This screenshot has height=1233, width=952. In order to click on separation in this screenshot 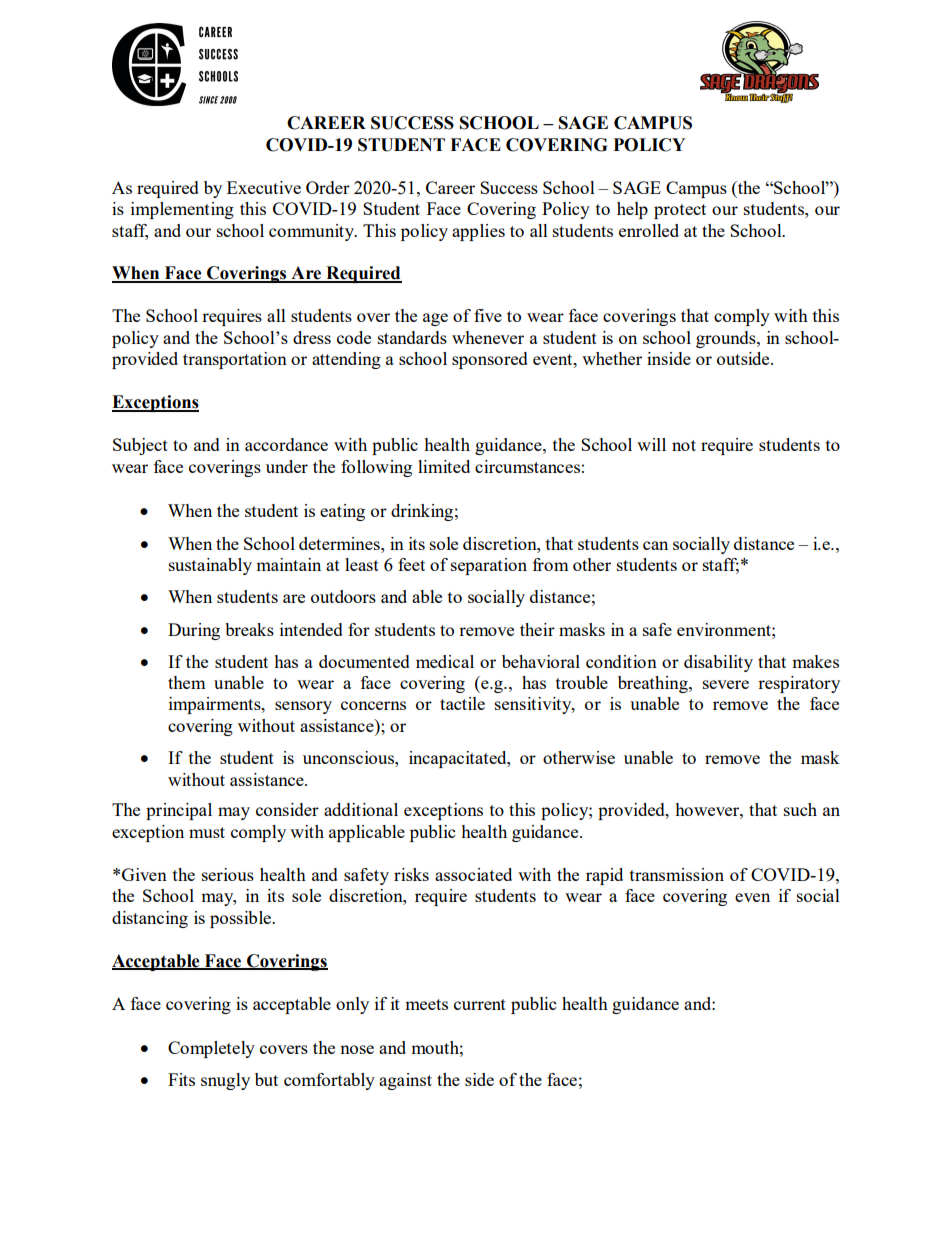, I will do `click(489, 566)`.
